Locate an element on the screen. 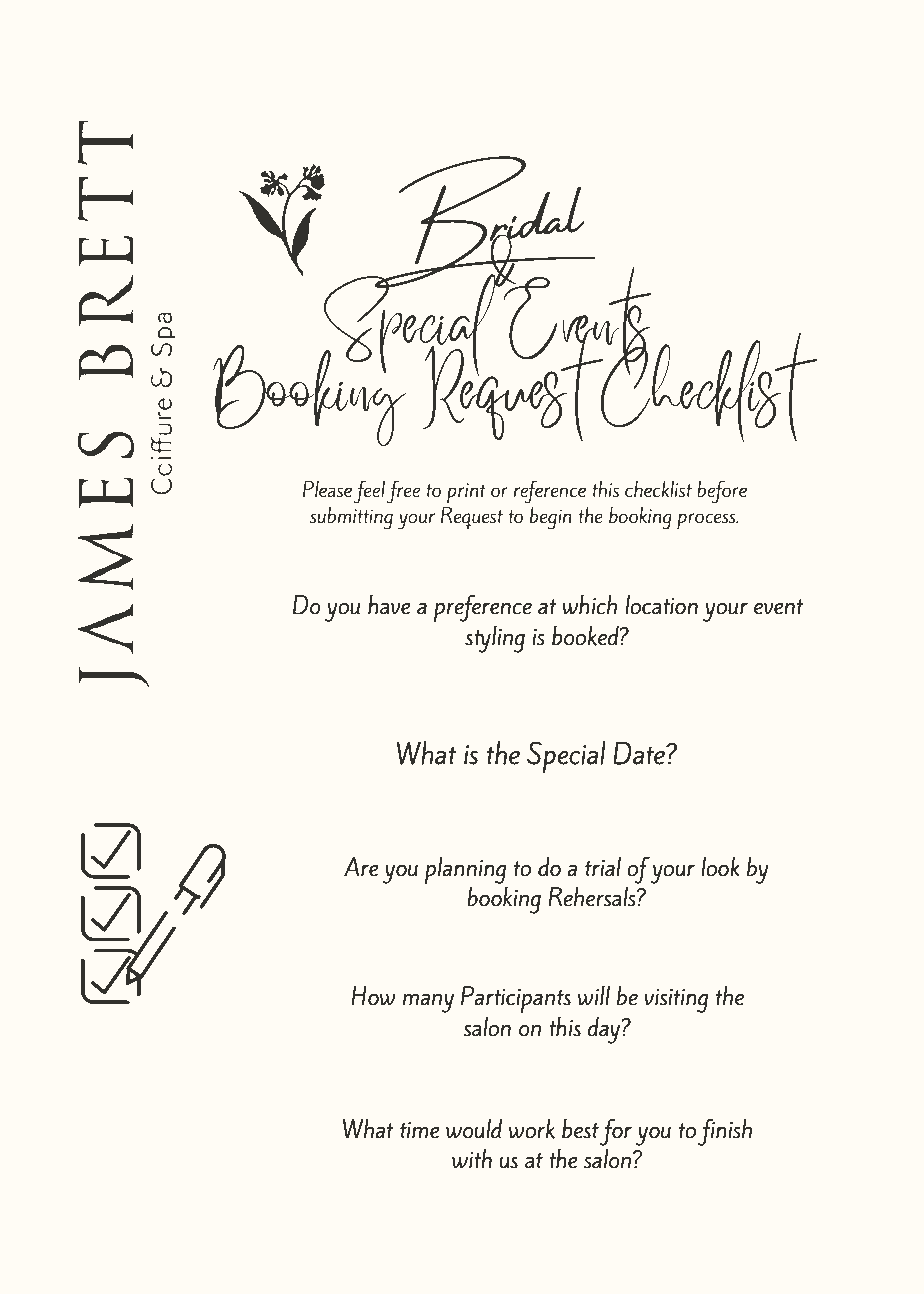  Are is located at coordinates (361, 867).
